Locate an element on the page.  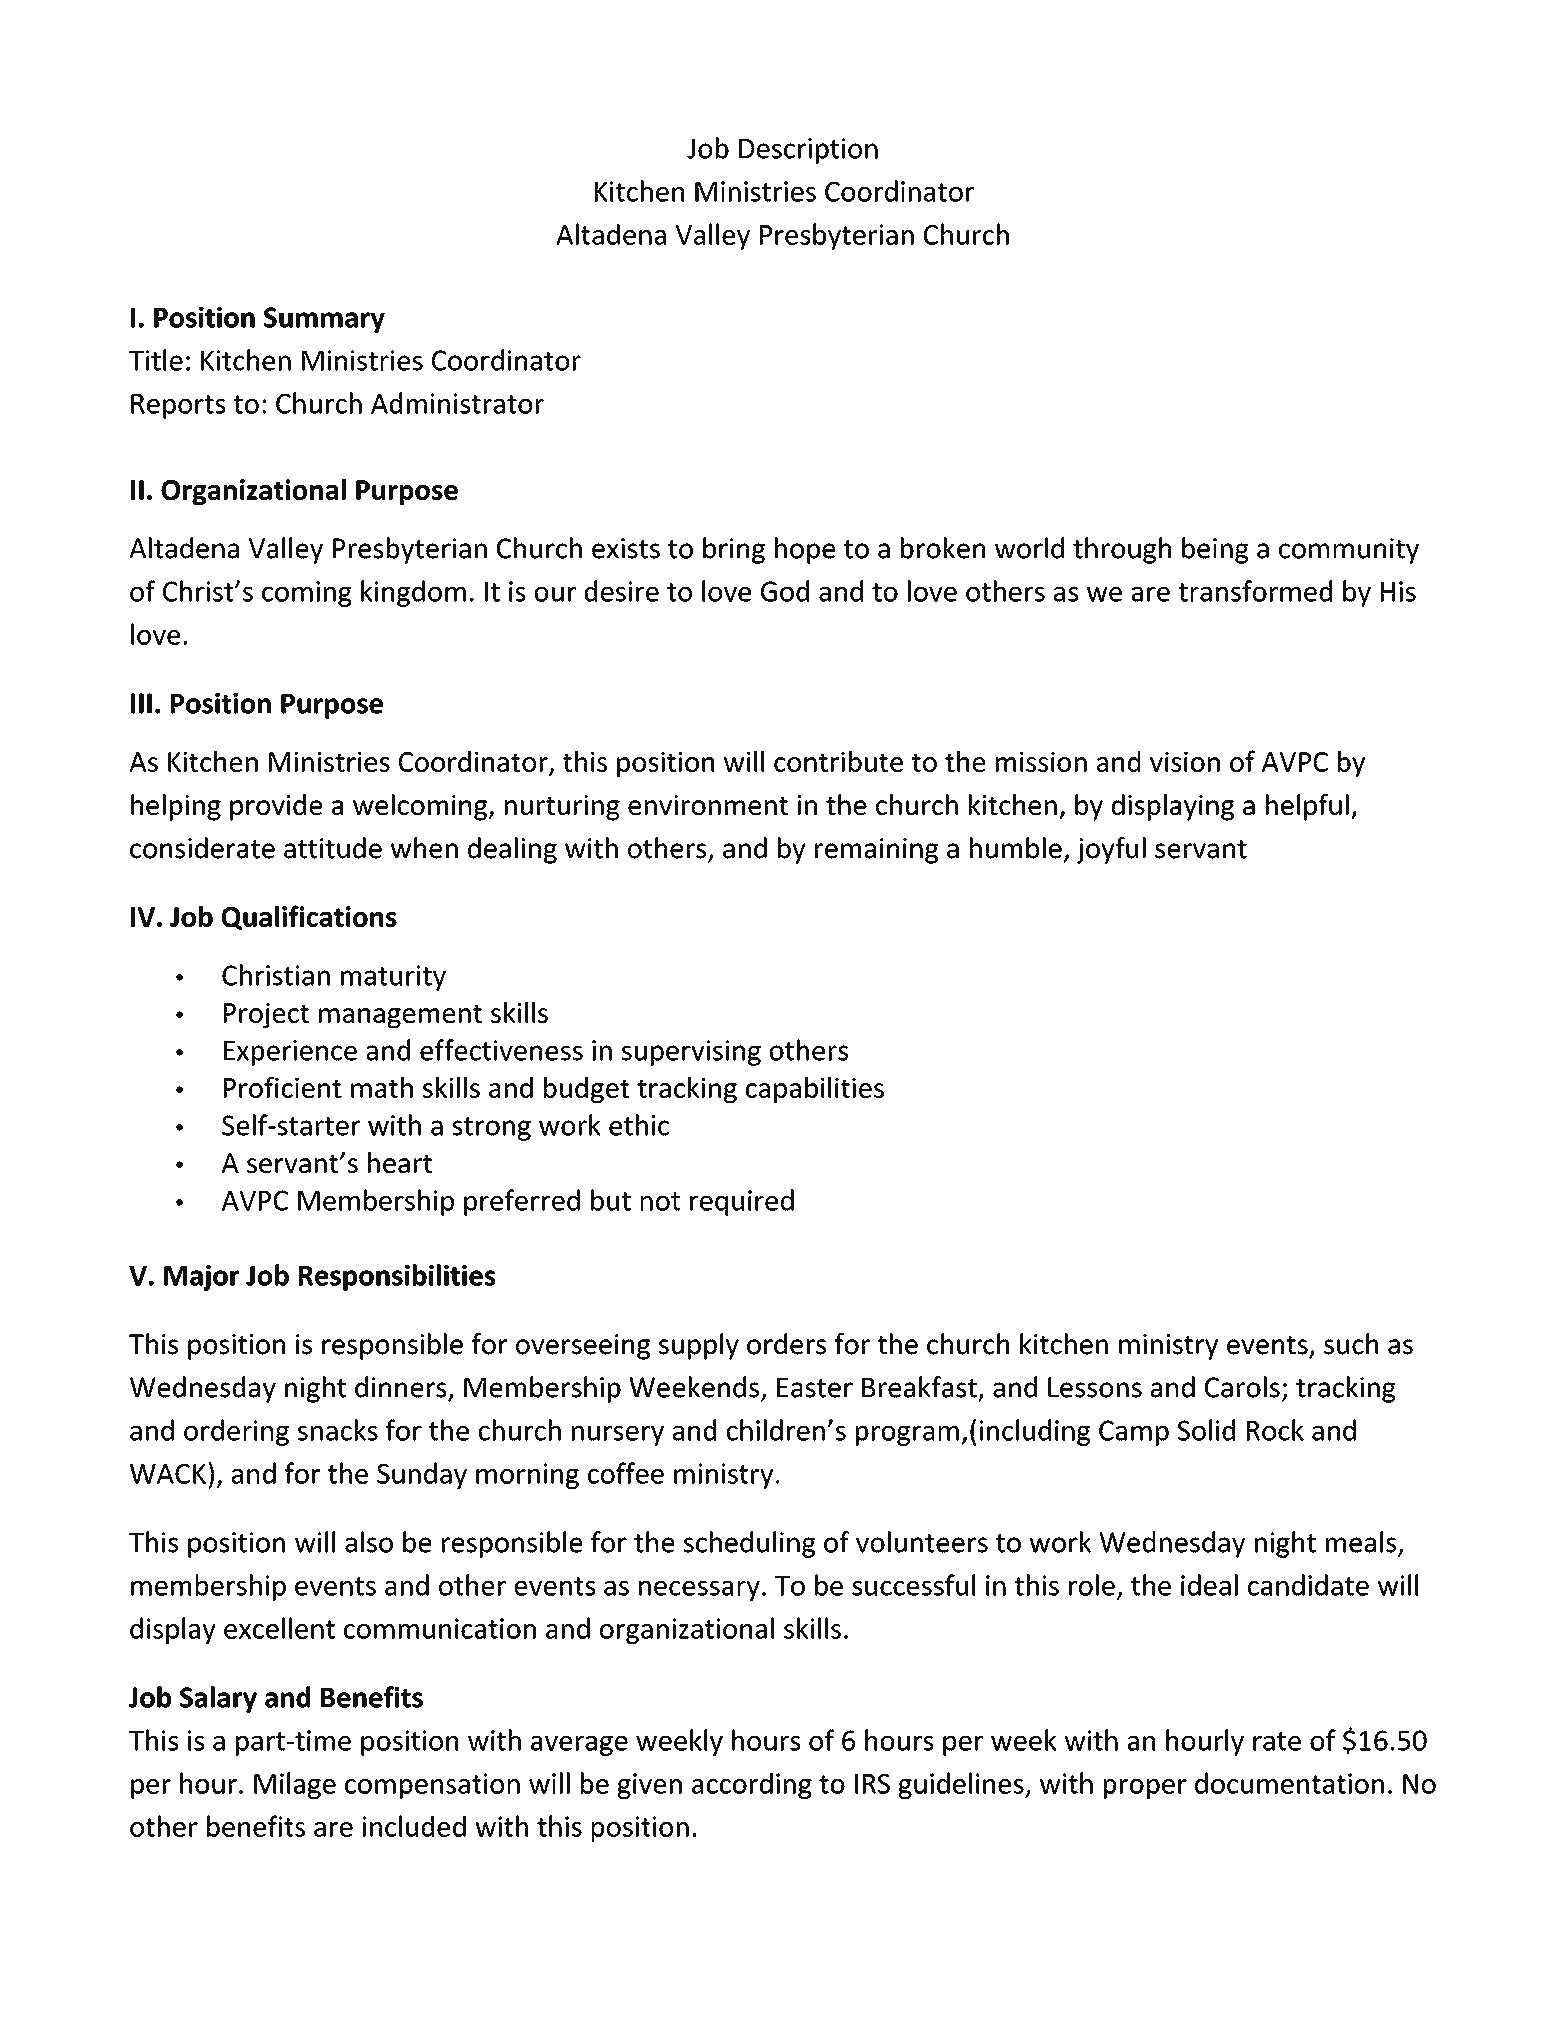
snacks is located at coordinates (338, 1430).
